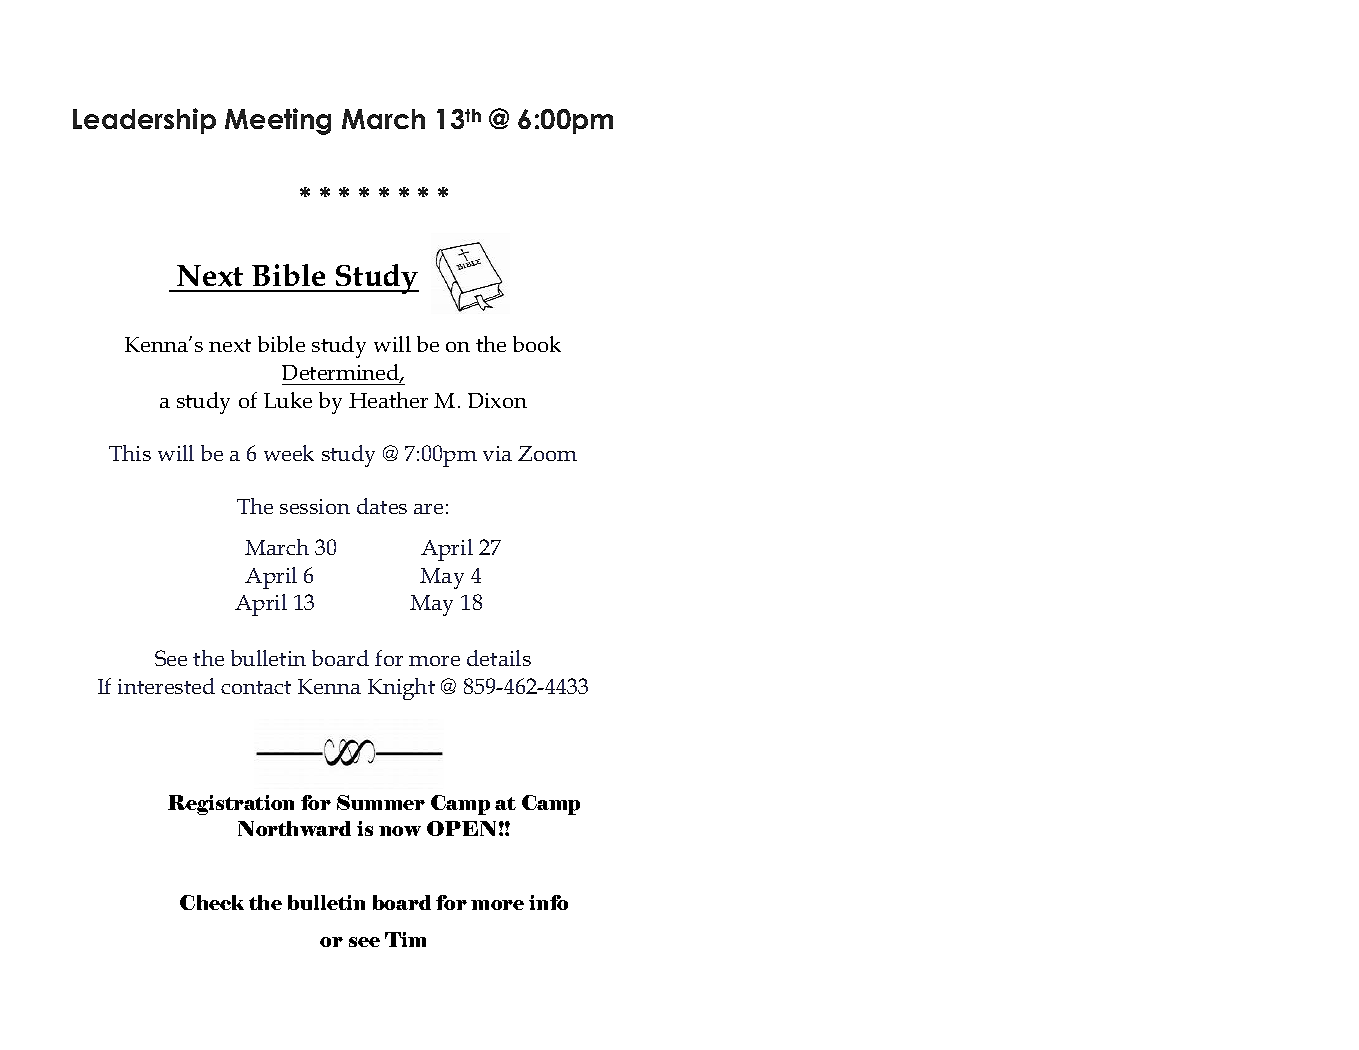 The height and width of the screenshot is (1050, 1359). Describe the element at coordinates (212, 902) in the screenshot. I see `Check` at that location.
